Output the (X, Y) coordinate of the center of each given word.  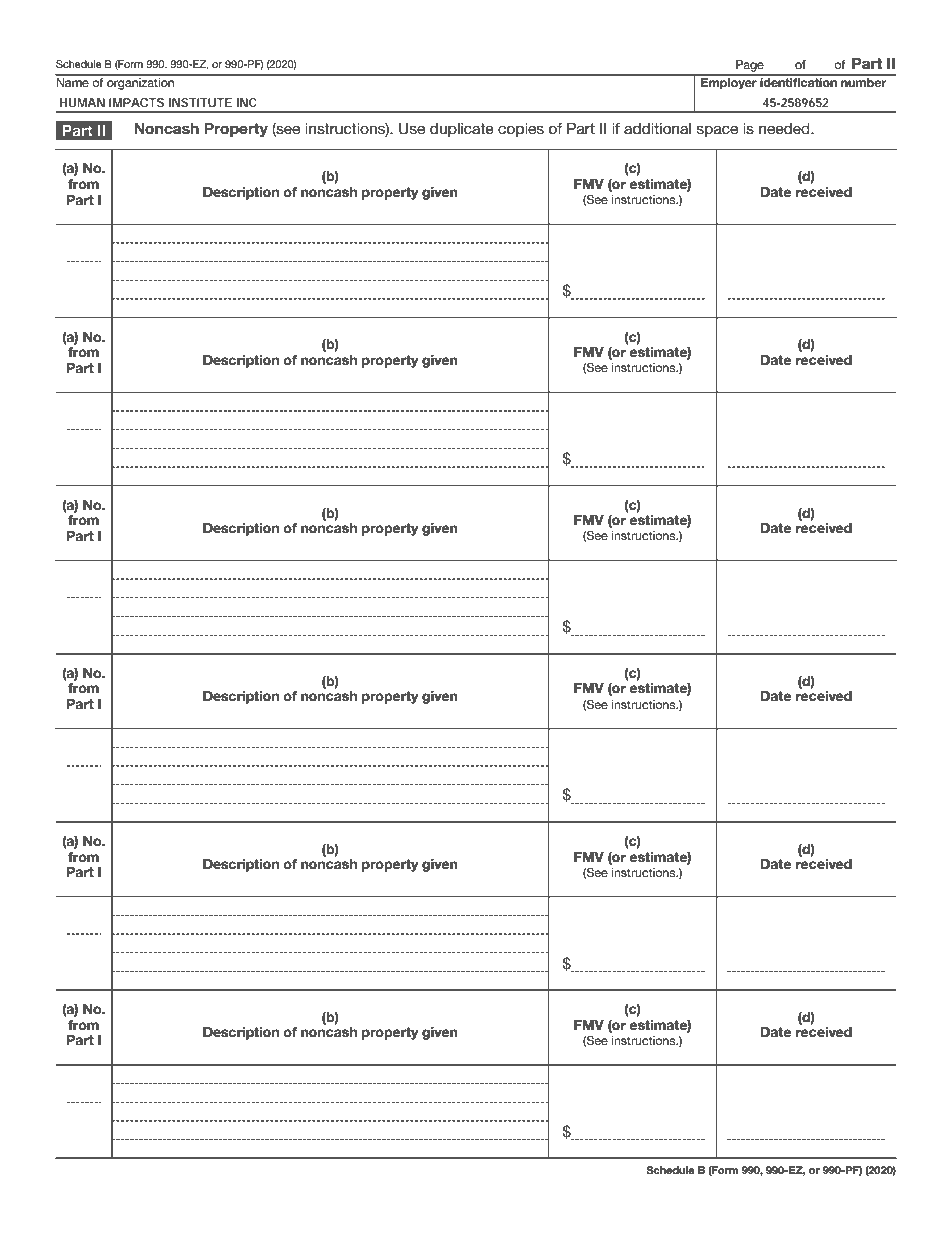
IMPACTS (136, 102)
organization (141, 82)
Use (412, 129)
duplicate (462, 130)
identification (799, 81)
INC (247, 102)
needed (785, 128)
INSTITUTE (200, 102)
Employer (729, 82)
